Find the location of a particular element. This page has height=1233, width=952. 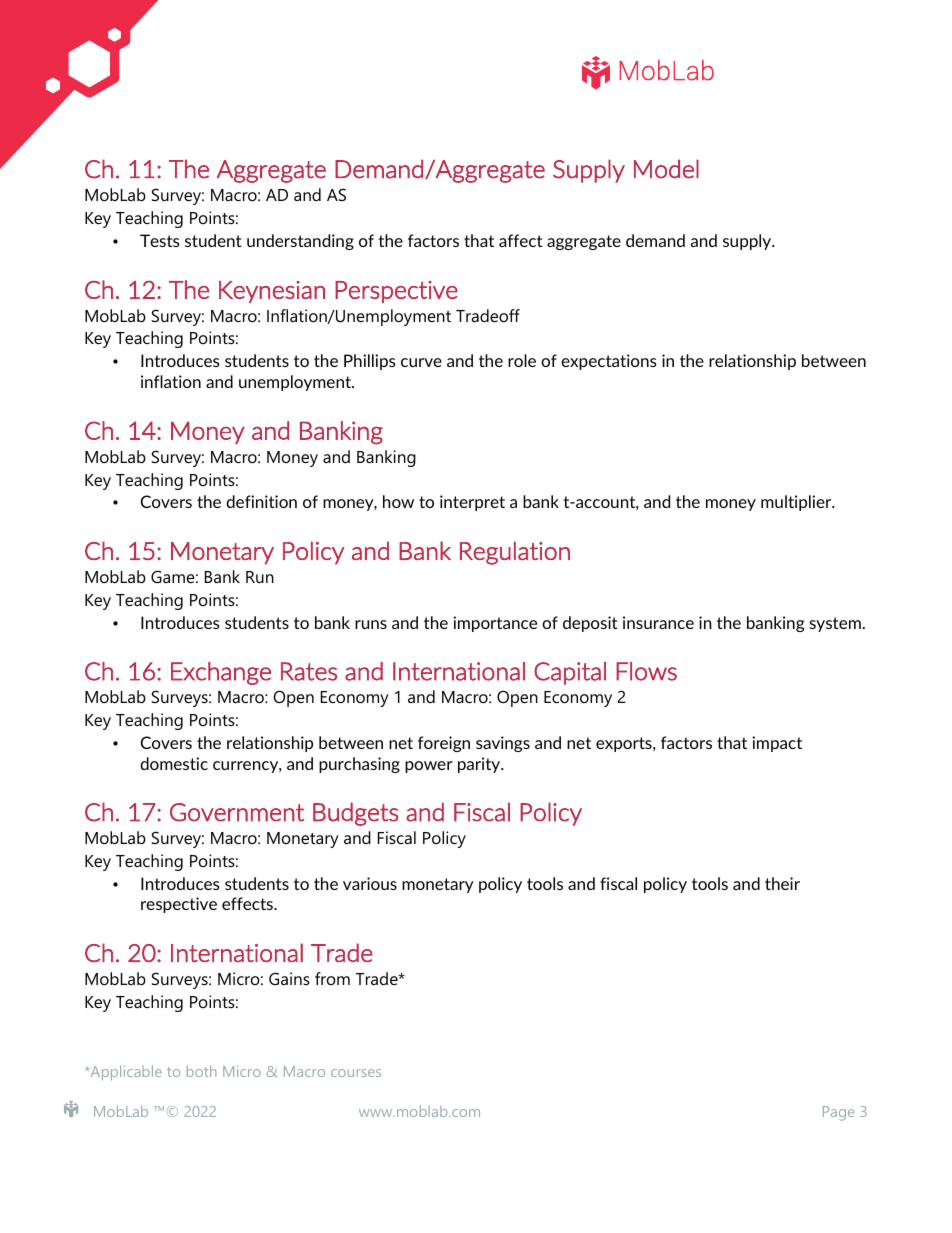

Page is located at coordinates (838, 1113).
